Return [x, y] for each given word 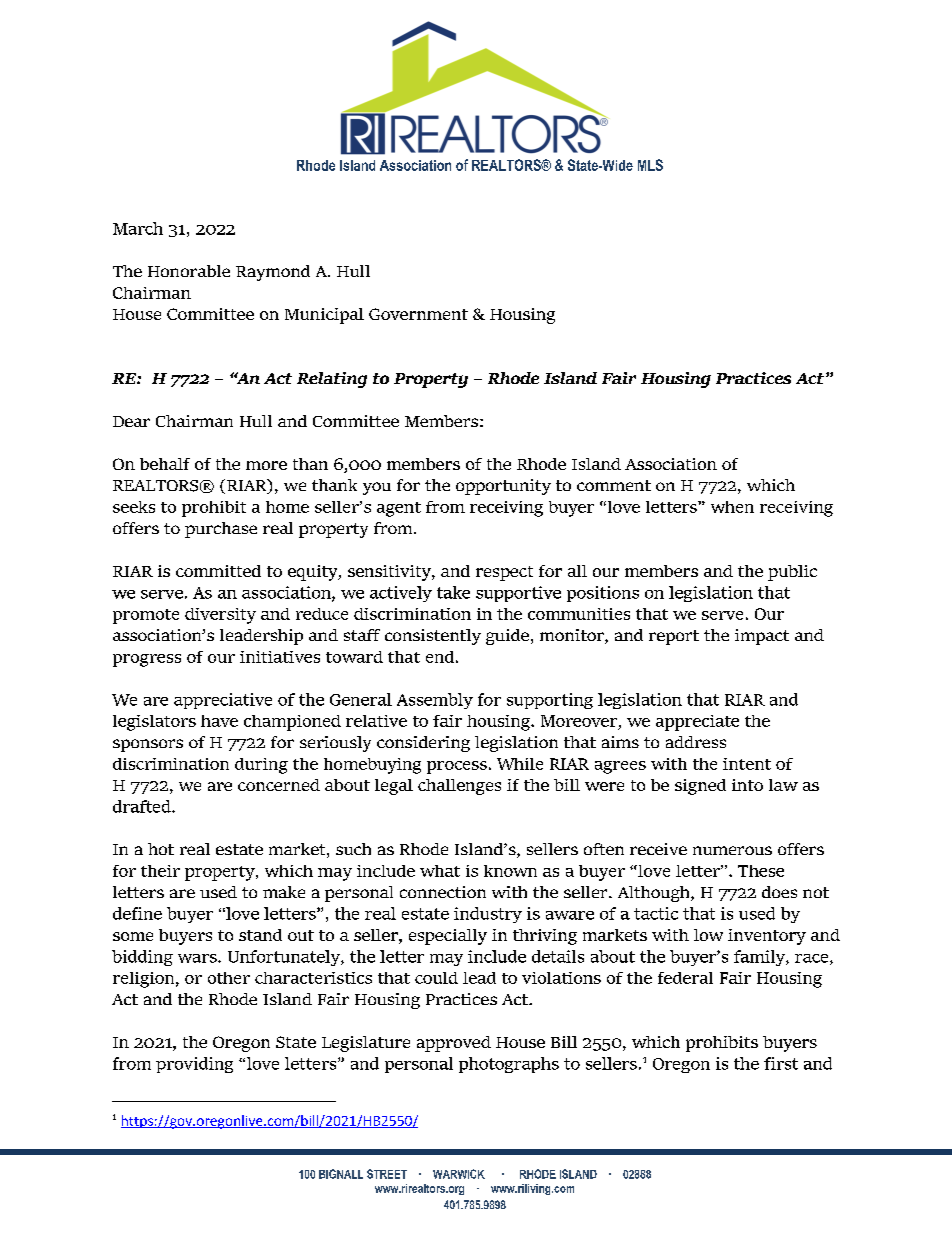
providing [194, 1065]
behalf [165, 464]
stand [260, 935]
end [440, 657]
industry [488, 915]
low [708, 935]
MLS [650, 165]
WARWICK [459, 1174]
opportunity [503, 487]
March [138, 228]
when [732, 507]
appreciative [223, 701]
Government [418, 314]
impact [762, 637]
